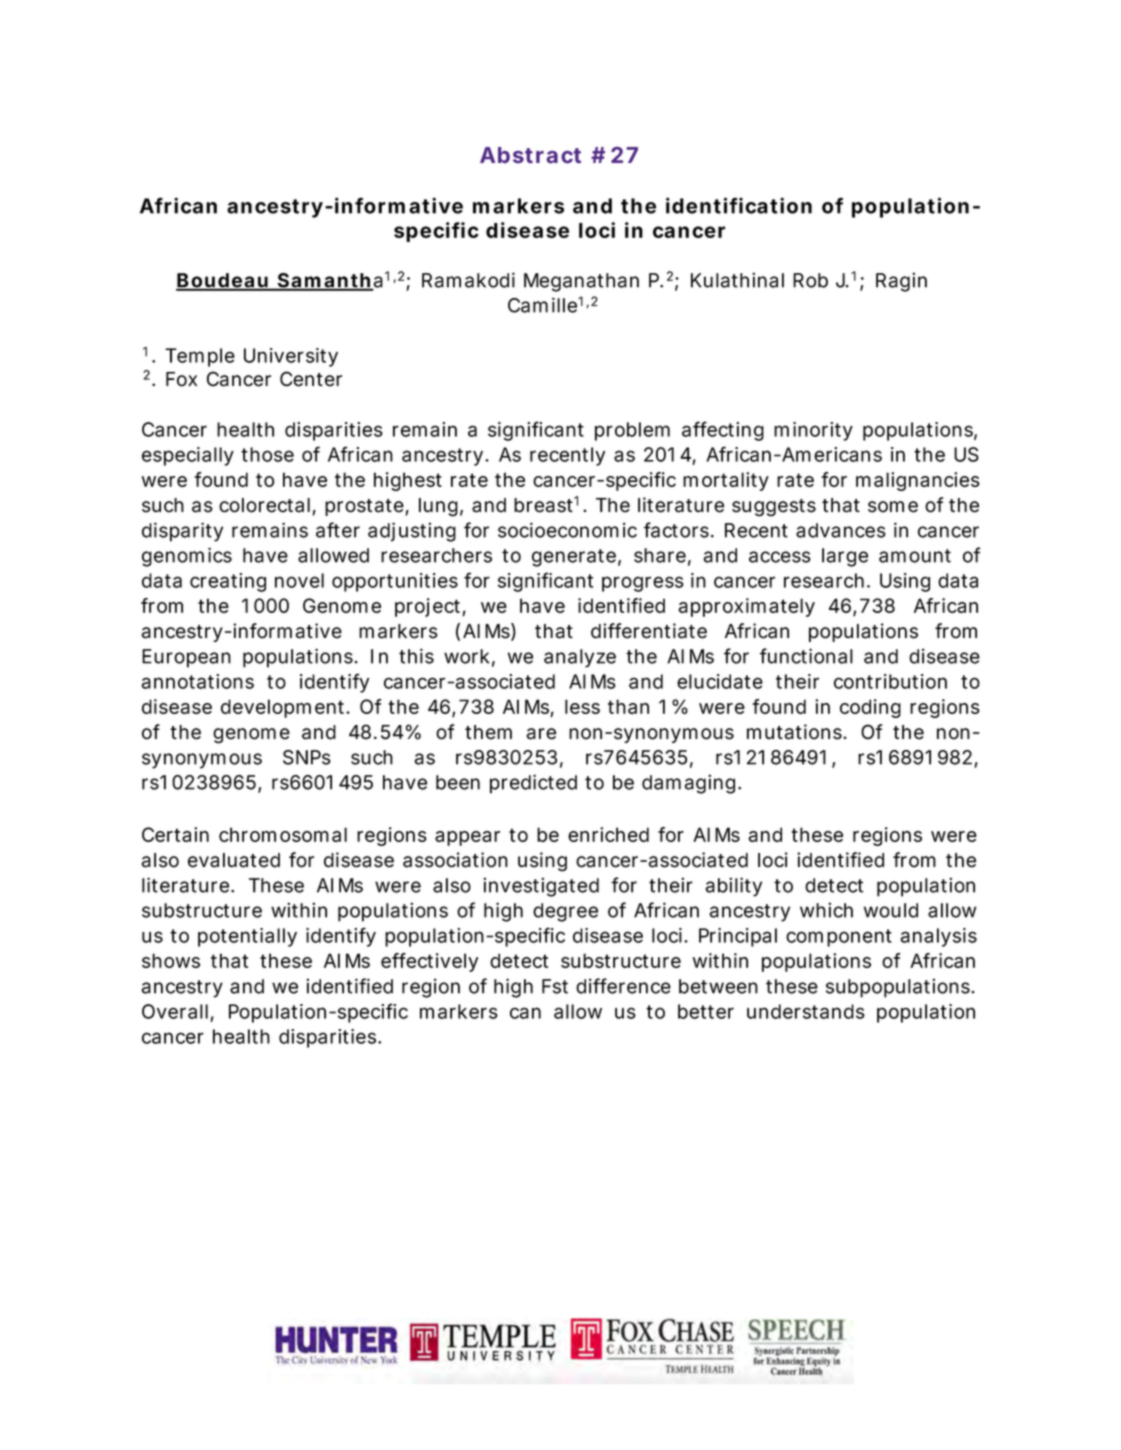 The image size is (1121, 1450). What do you see at coordinates (632, 431) in the image?
I see `problem` at bounding box center [632, 431].
